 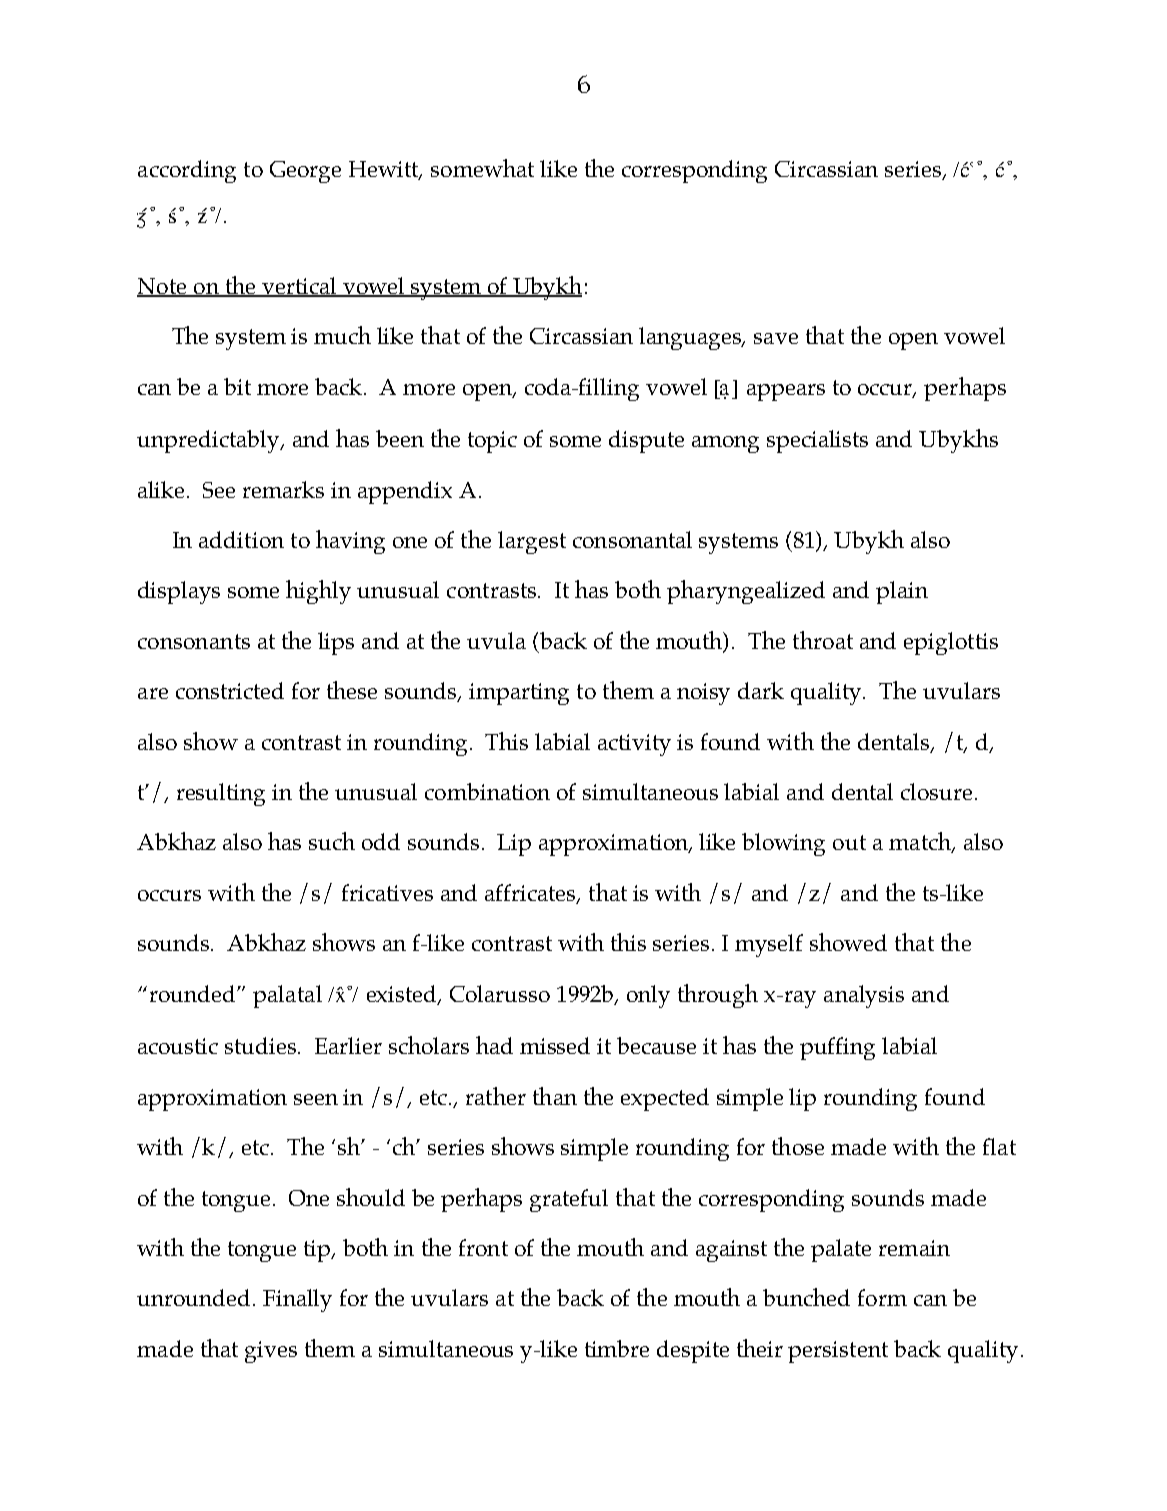 What do you see at coordinates (776, 338) in the page?
I see `save` at bounding box center [776, 338].
